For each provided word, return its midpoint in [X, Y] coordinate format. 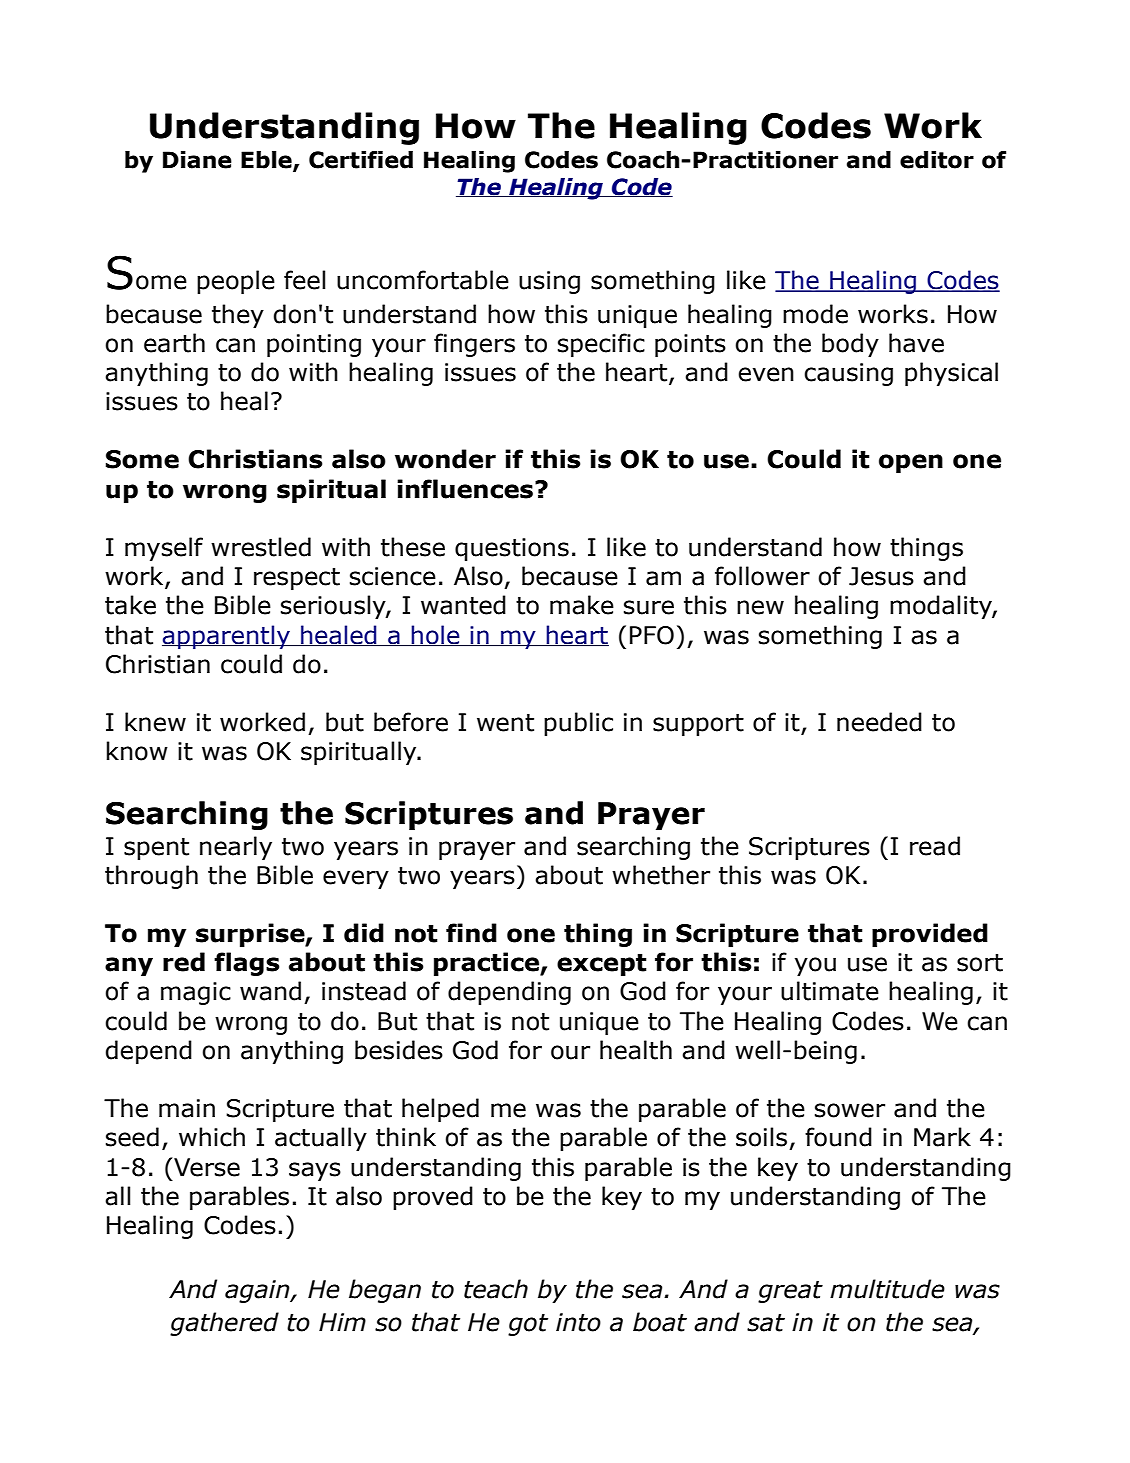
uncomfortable [423, 280]
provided [930, 935]
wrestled [261, 547]
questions [512, 549]
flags [247, 964]
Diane [197, 160]
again [258, 1291]
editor [937, 160]
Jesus [881, 576]
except [602, 965]
